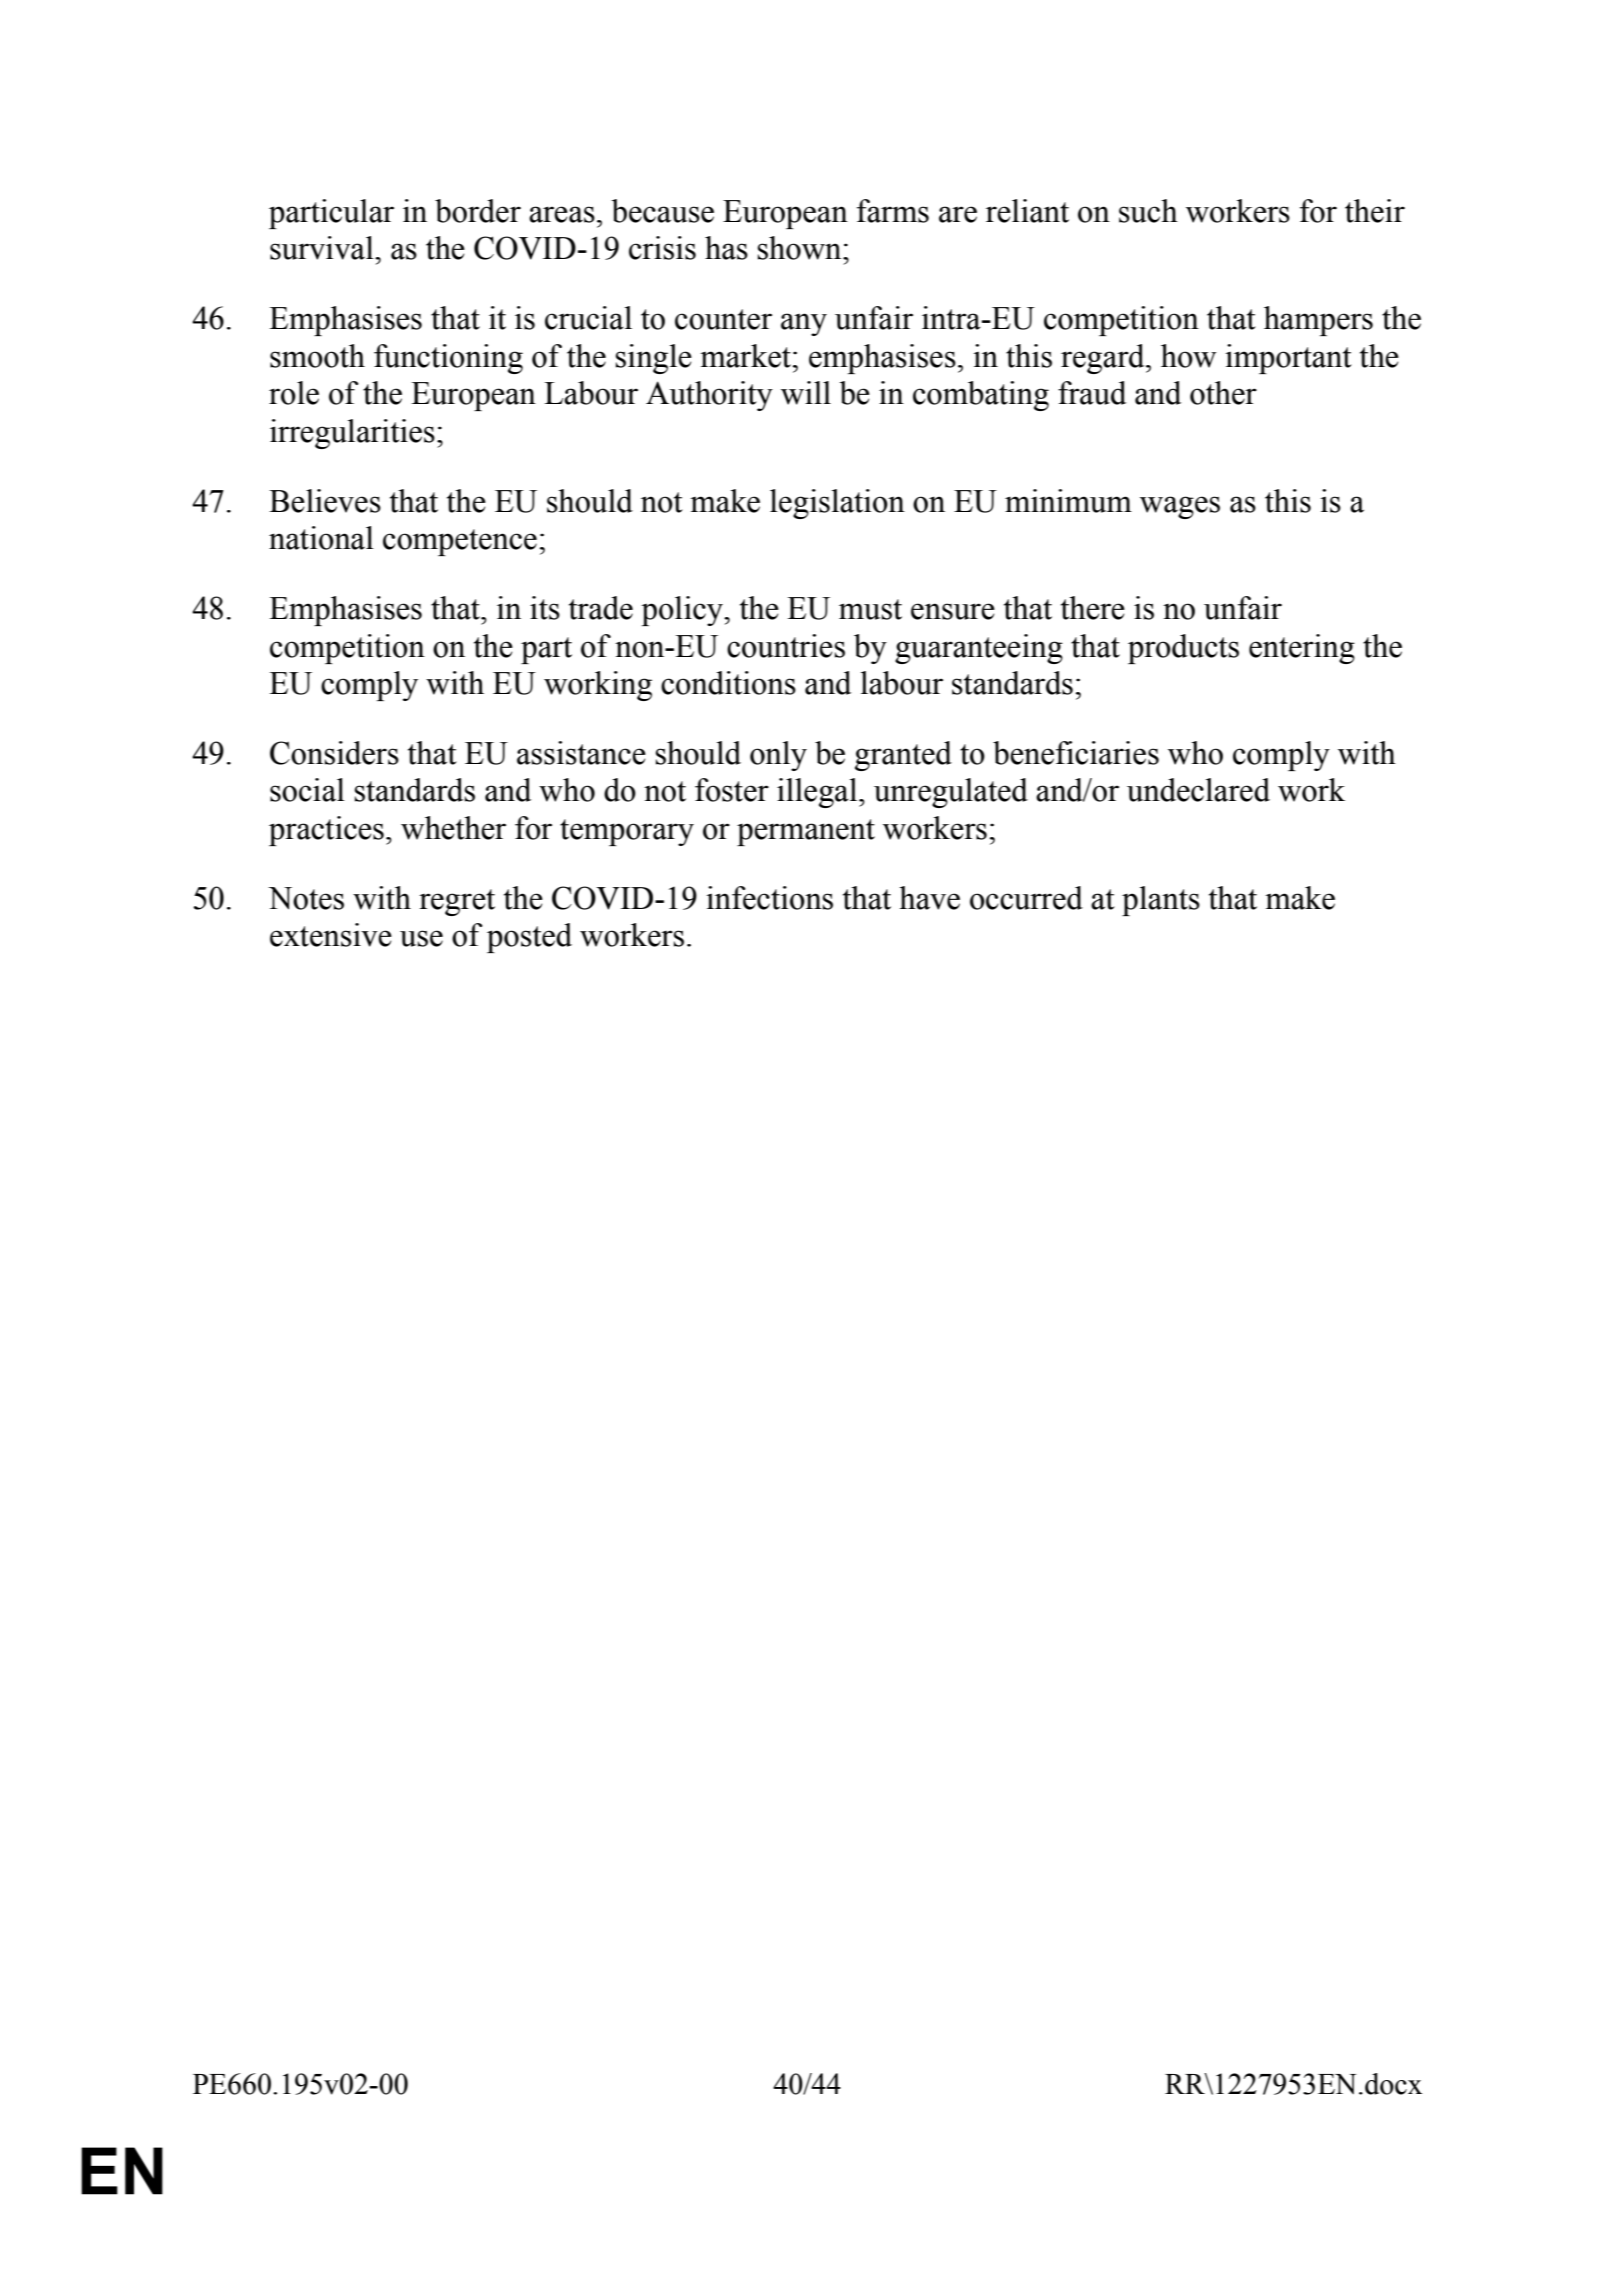 This screenshot has width=1615, height=2285. I want to click on plants, so click(1161, 901).
